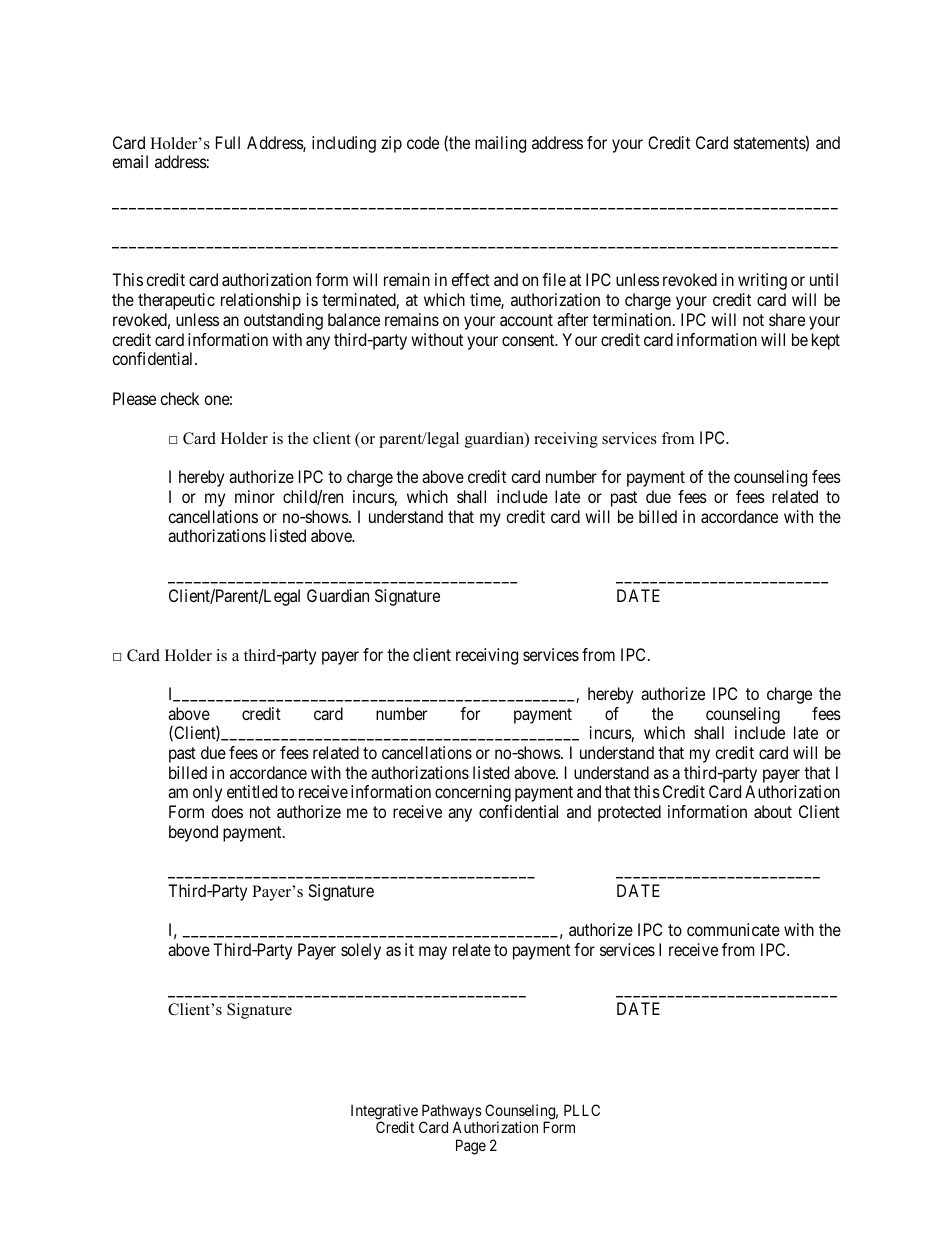 Image resolution: width=952 pixels, height=1233 pixels. What do you see at coordinates (582, 1110) in the screenshot?
I see `PLLC` at bounding box center [582, 1110].
